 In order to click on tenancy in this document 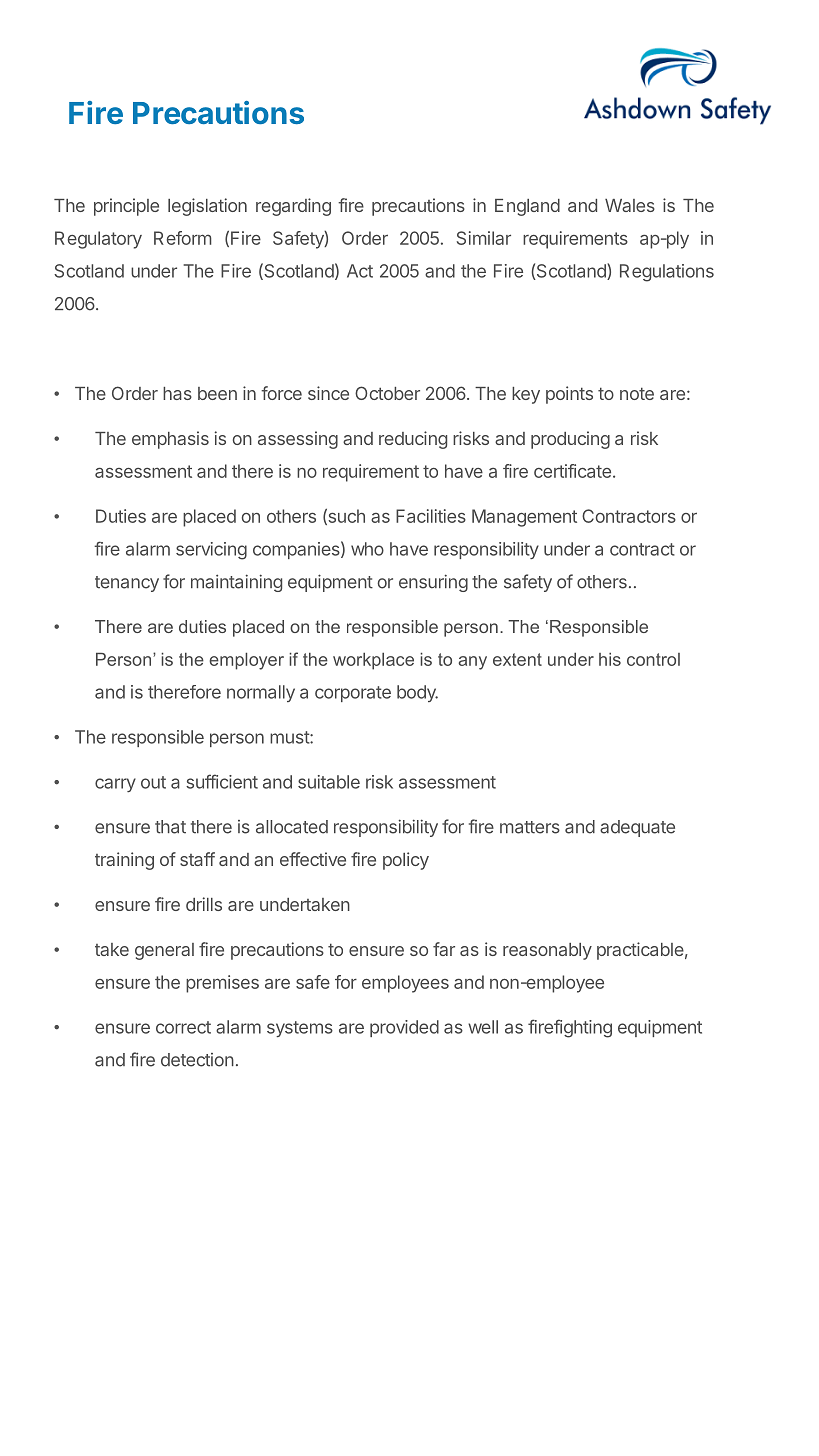, I will do `click(127, 584)`.
